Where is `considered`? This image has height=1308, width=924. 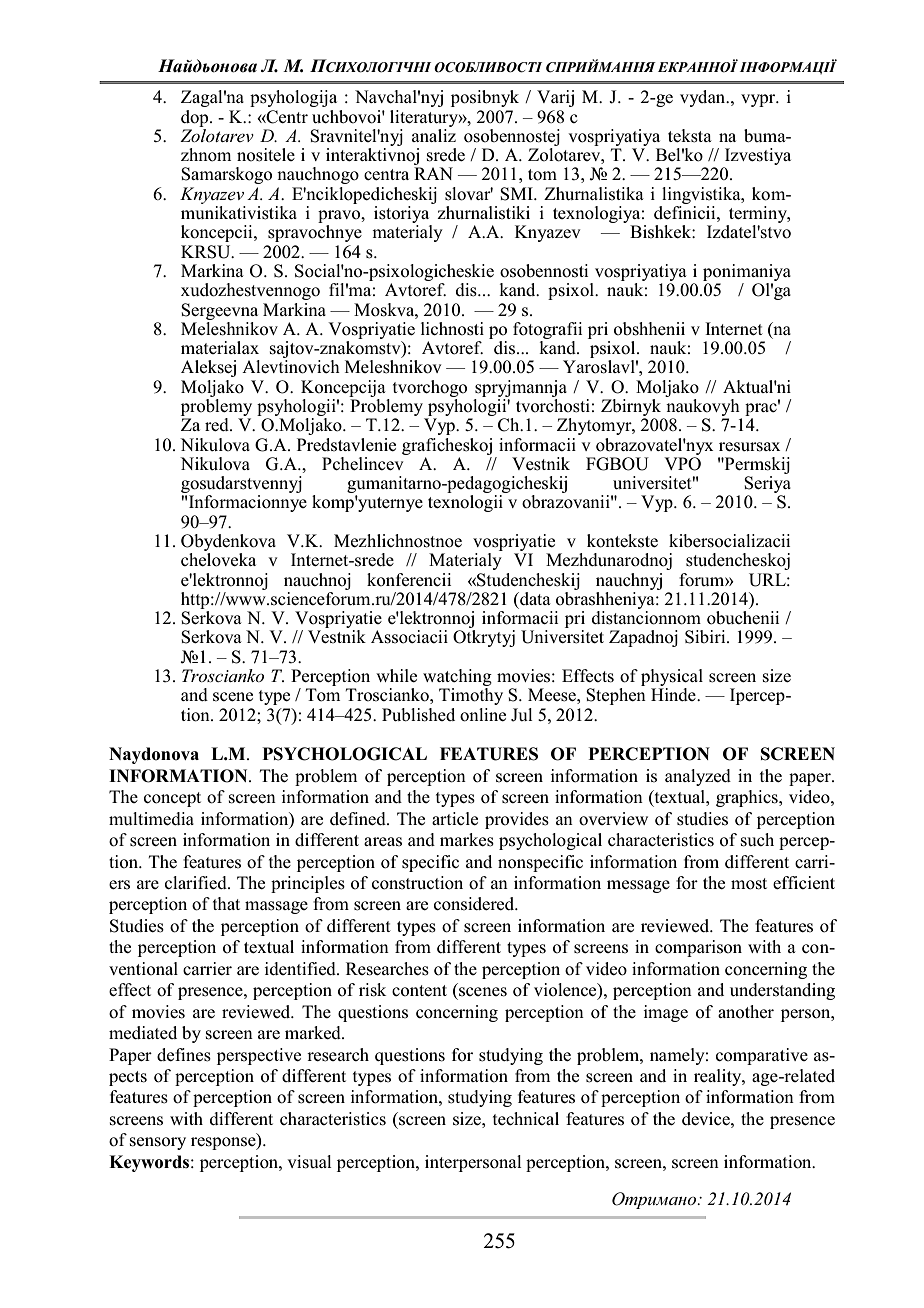 considered is located at coordinates (475, 904).
